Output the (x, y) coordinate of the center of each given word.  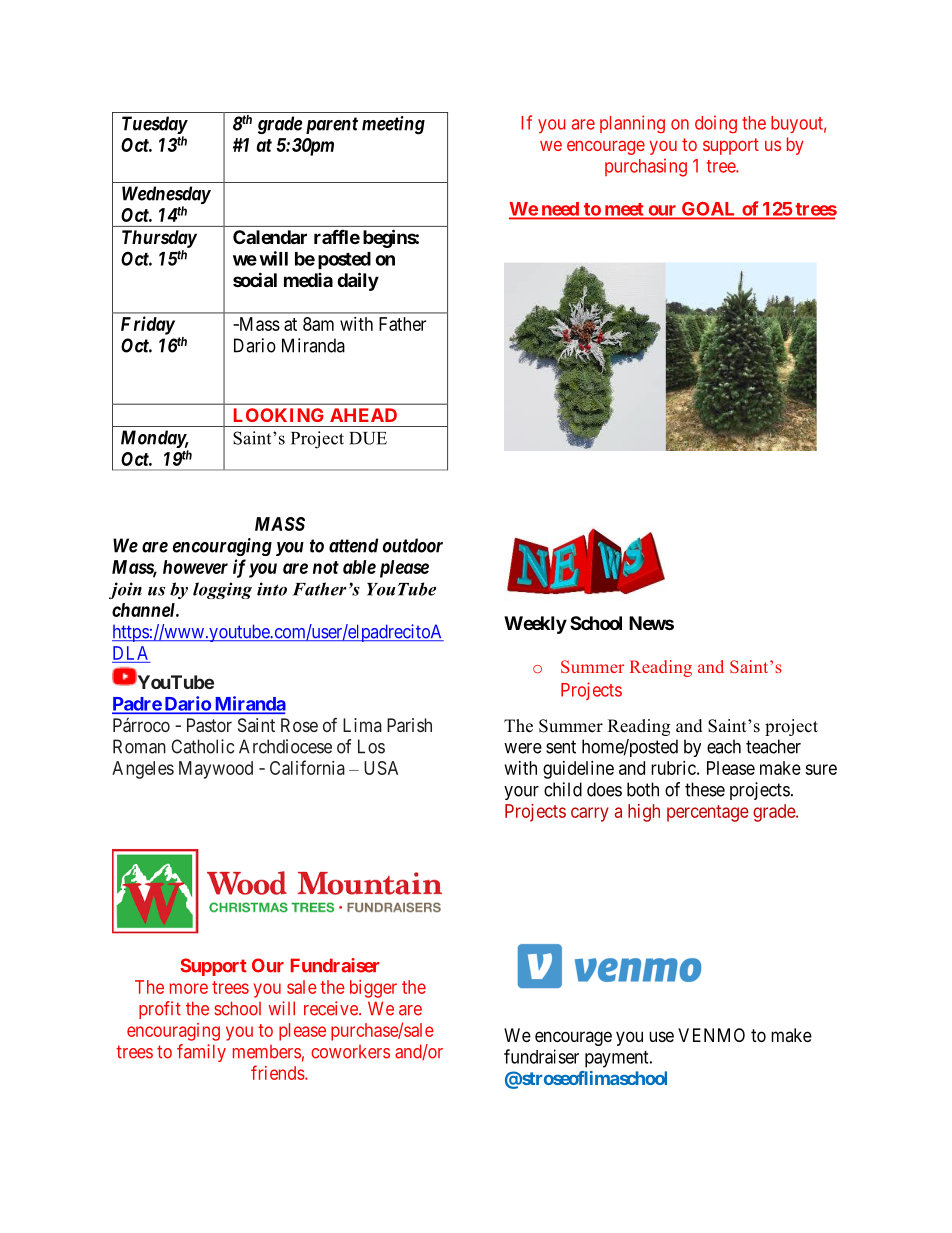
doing (716, 124)
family (201, 1053)
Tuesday (155, 125)
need (560, 210)
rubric (673, 768)
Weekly (535, 625)
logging (222, 590)
